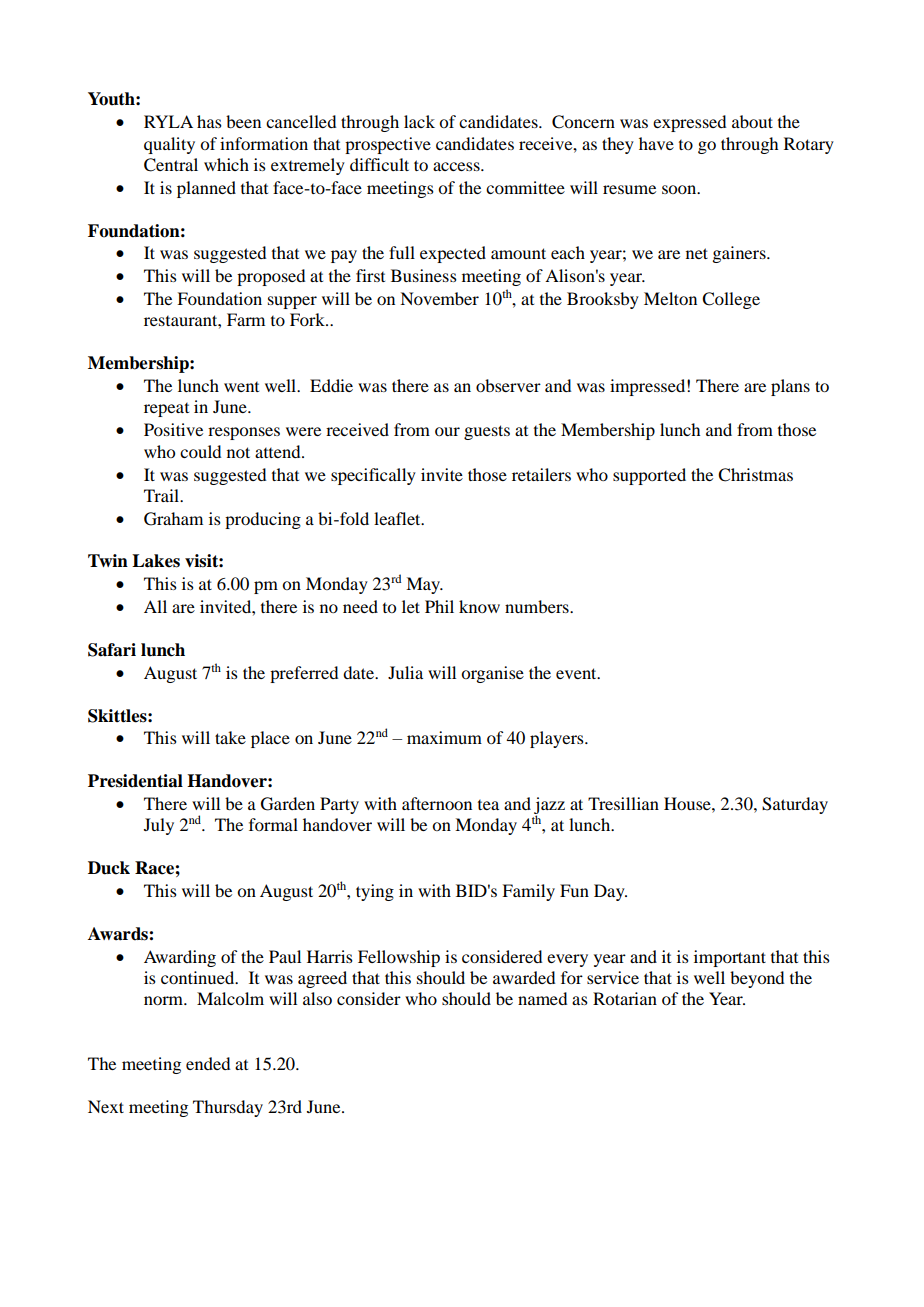  Describe the element at coordinates (508, 385) in the image. I see `observer` at that location.
